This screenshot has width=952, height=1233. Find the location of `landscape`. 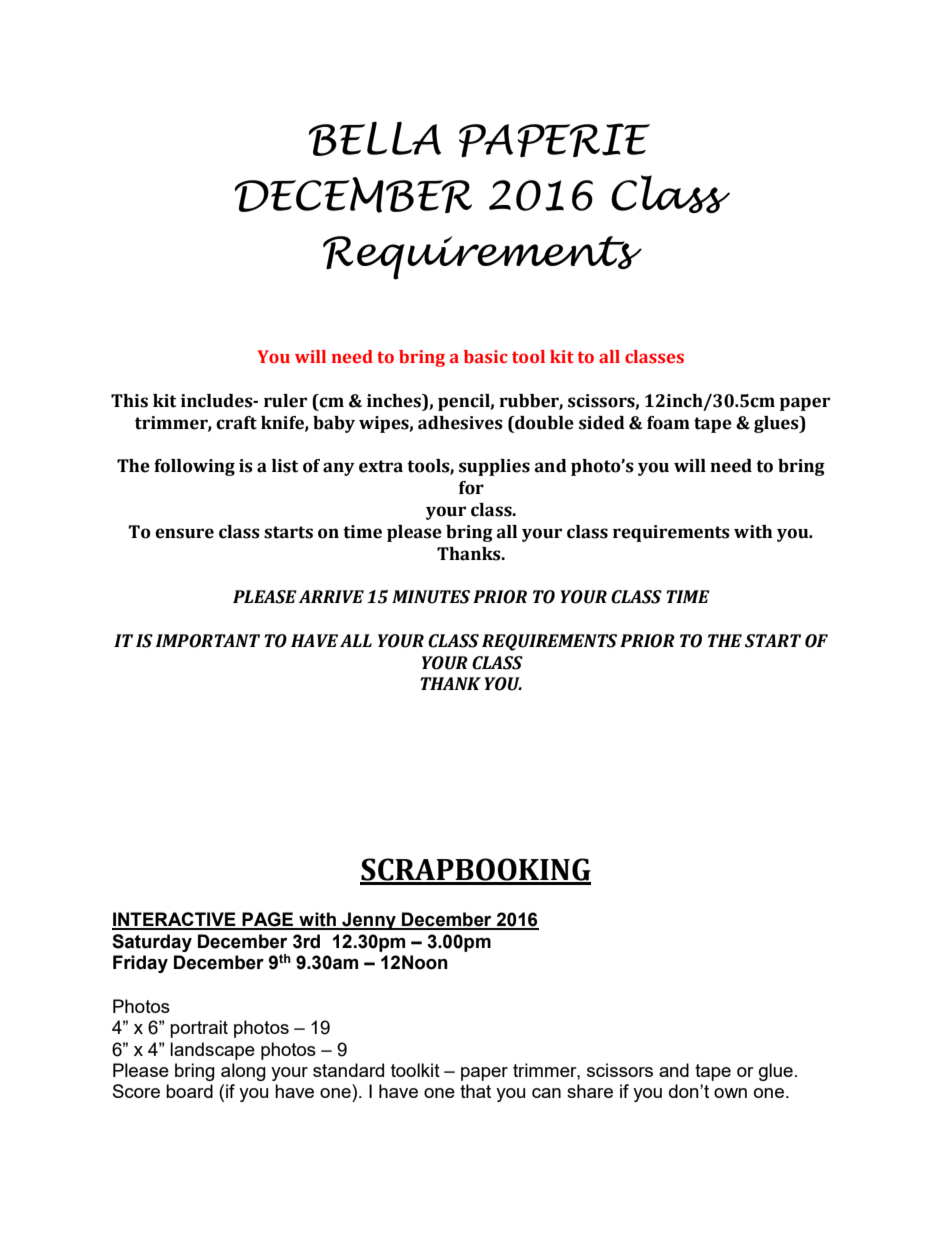

landscape is located at coordinates (212, 1051).
